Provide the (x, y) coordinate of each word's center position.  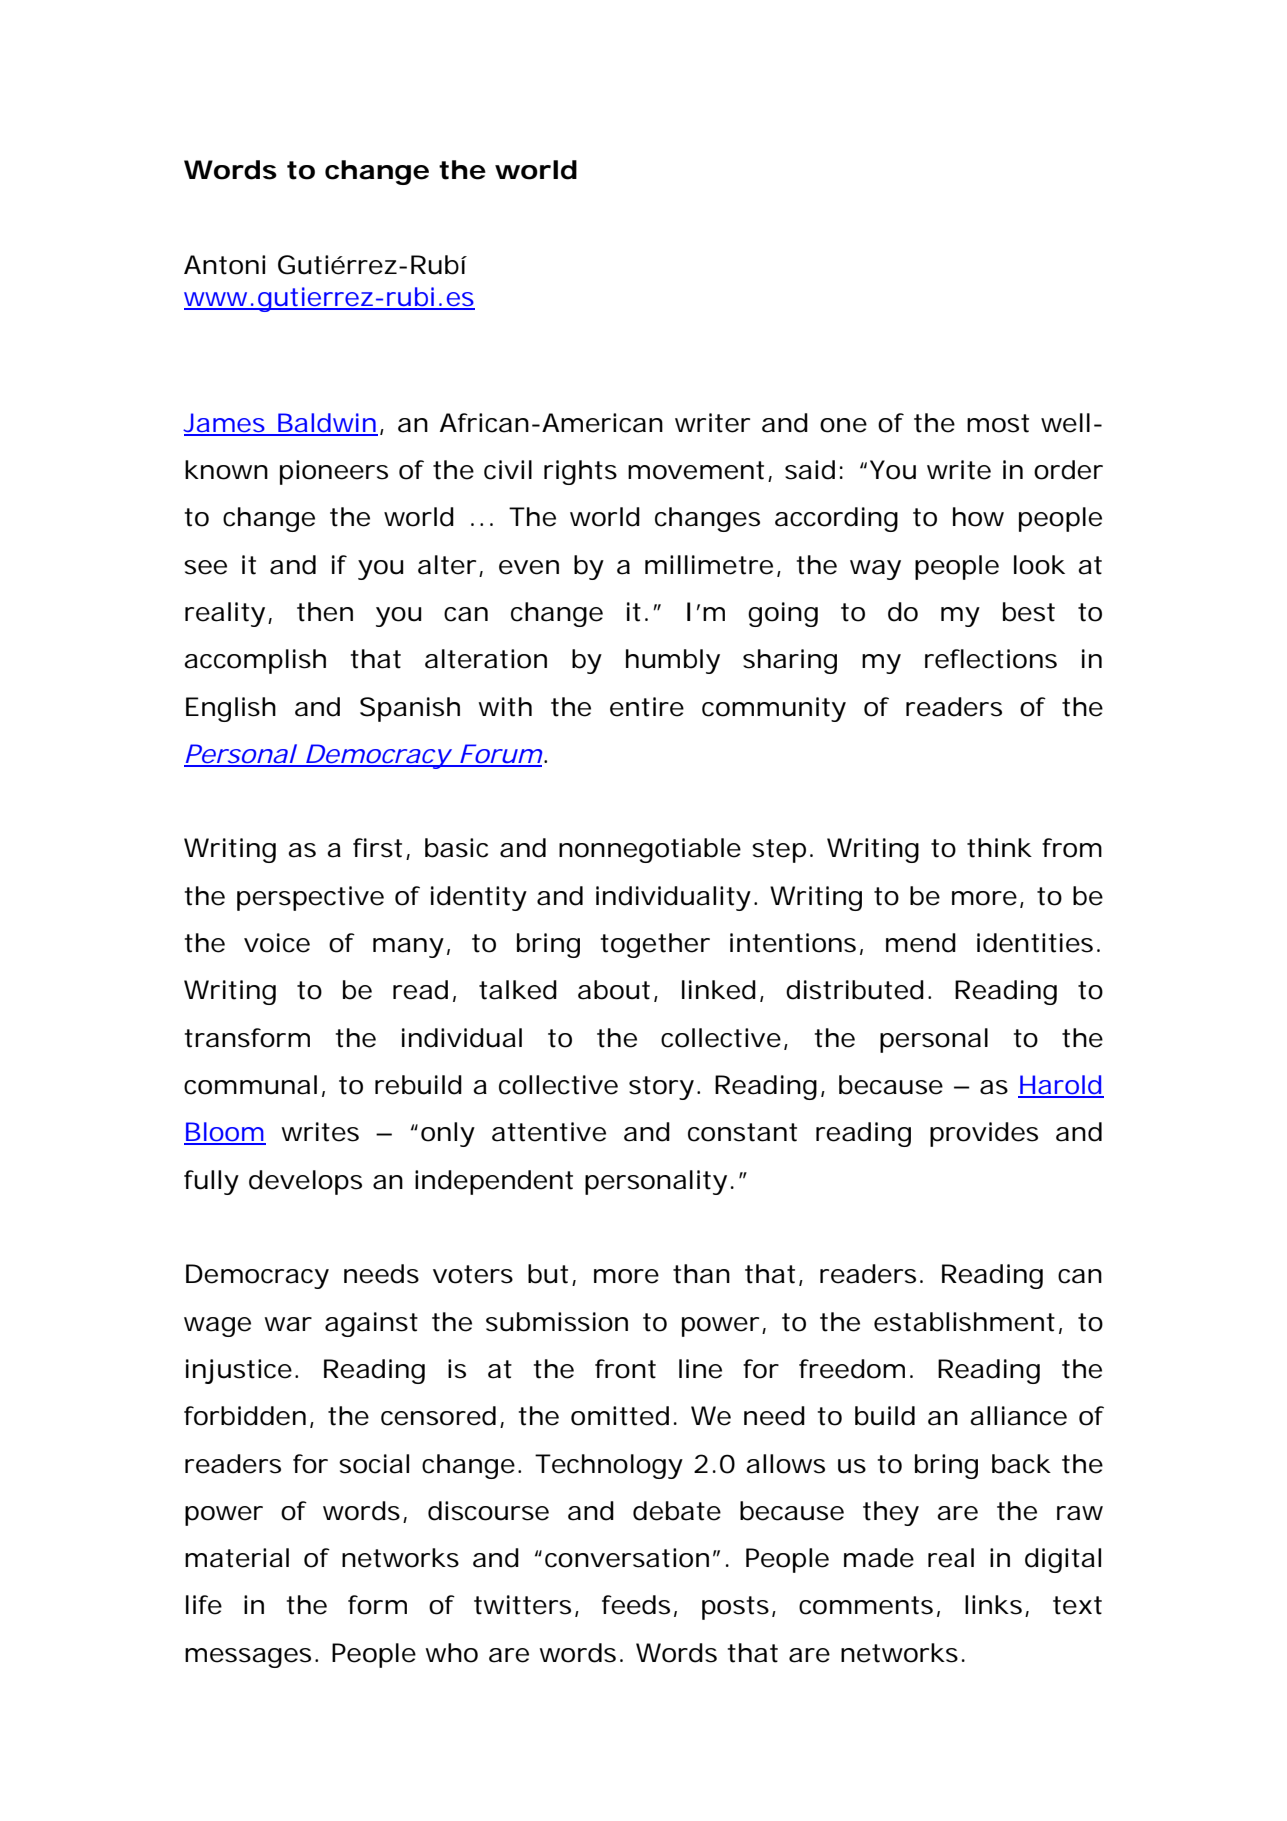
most (998, 423)
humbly (673, 661)
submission (557, 1322)
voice (277, 943)
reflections (991, 659)
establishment (964, 1322)
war (288, 1324)
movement (696, 470)
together (655, 945)
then (325, 612)
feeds (636, 1605)
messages (248, 1658)
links (993, 1605)
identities (1035, 943)
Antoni (224, 265)
